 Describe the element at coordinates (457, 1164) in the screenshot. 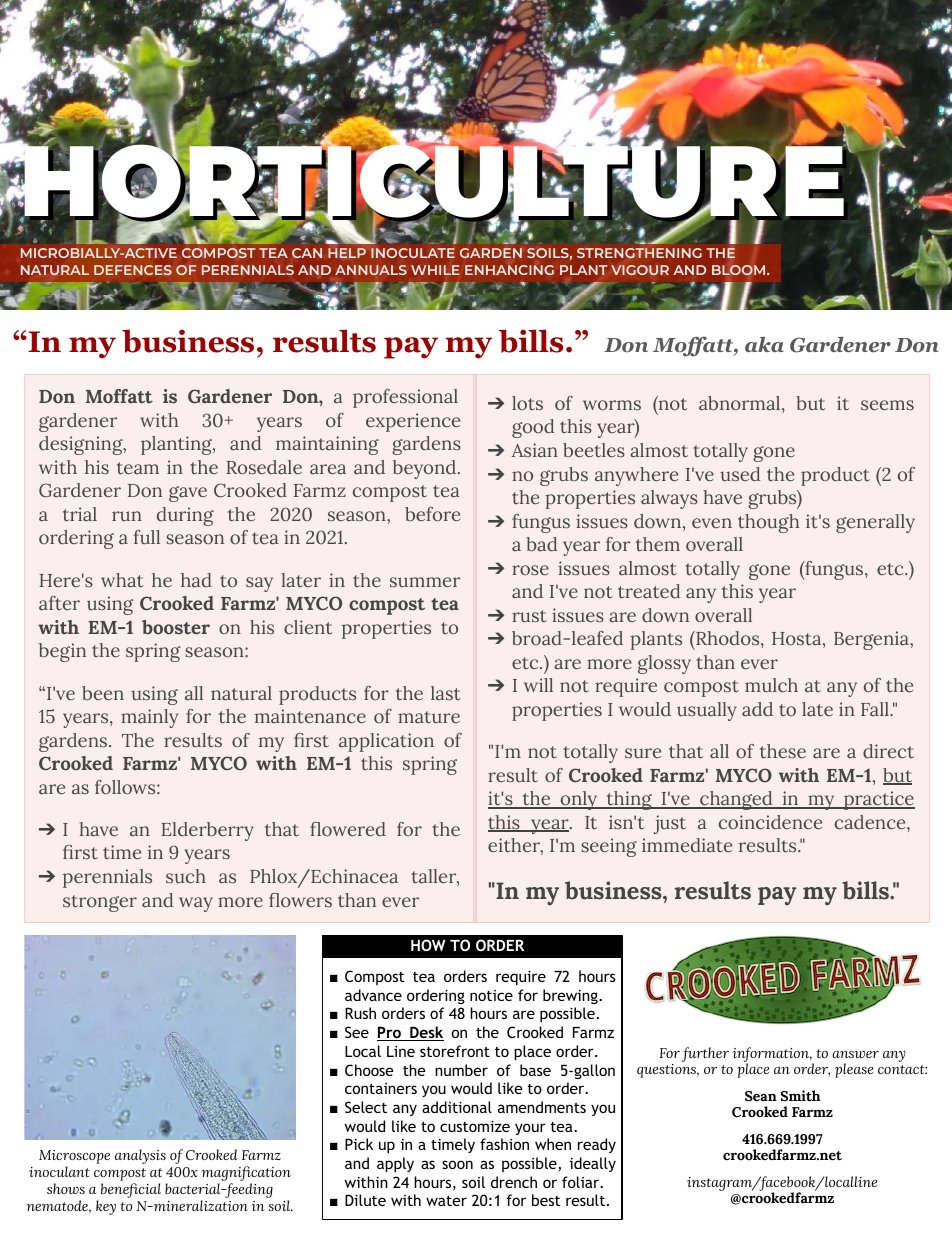

I see `soon` at that location.
